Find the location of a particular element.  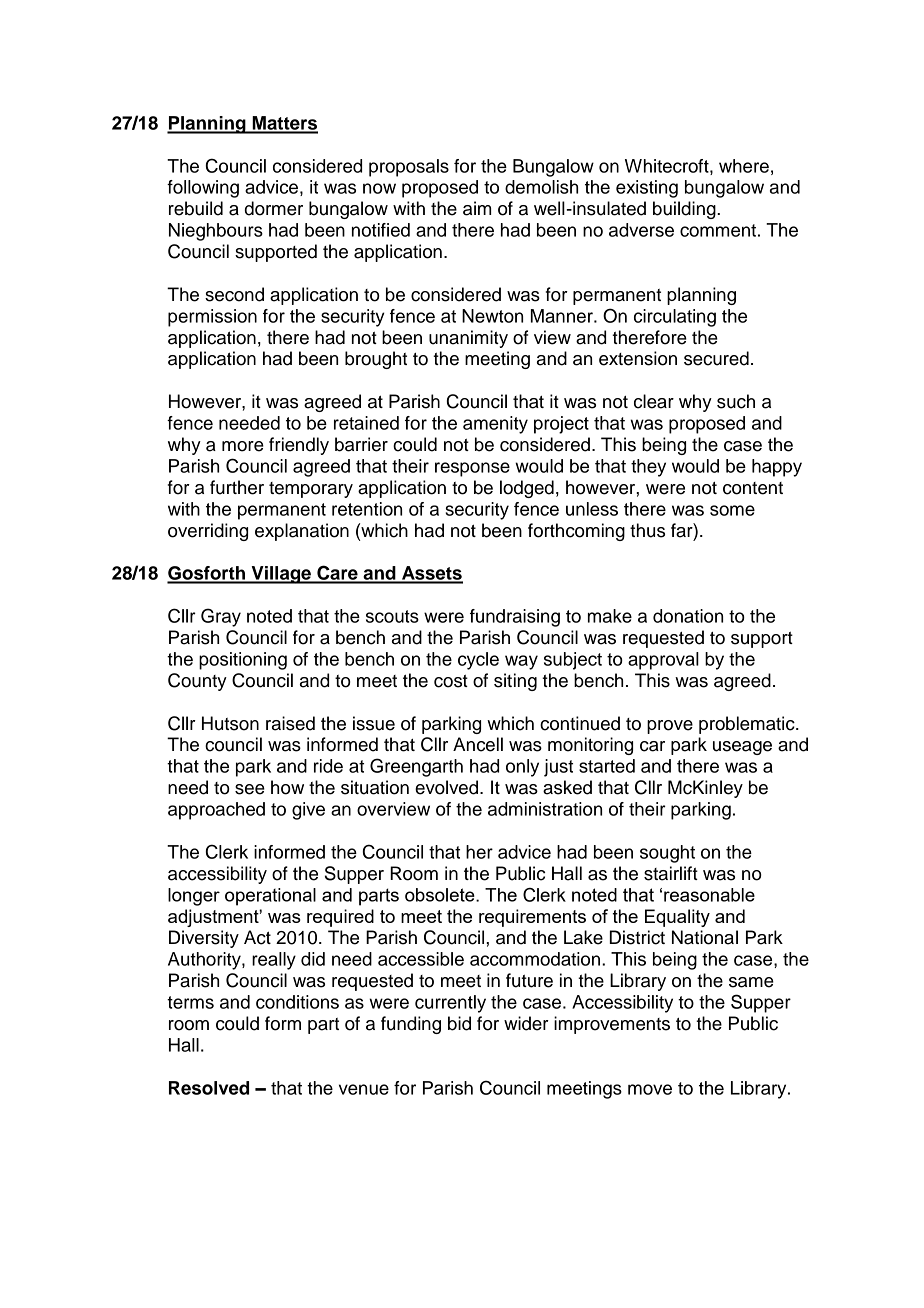

dormer is located at coordinates (274, 208).
